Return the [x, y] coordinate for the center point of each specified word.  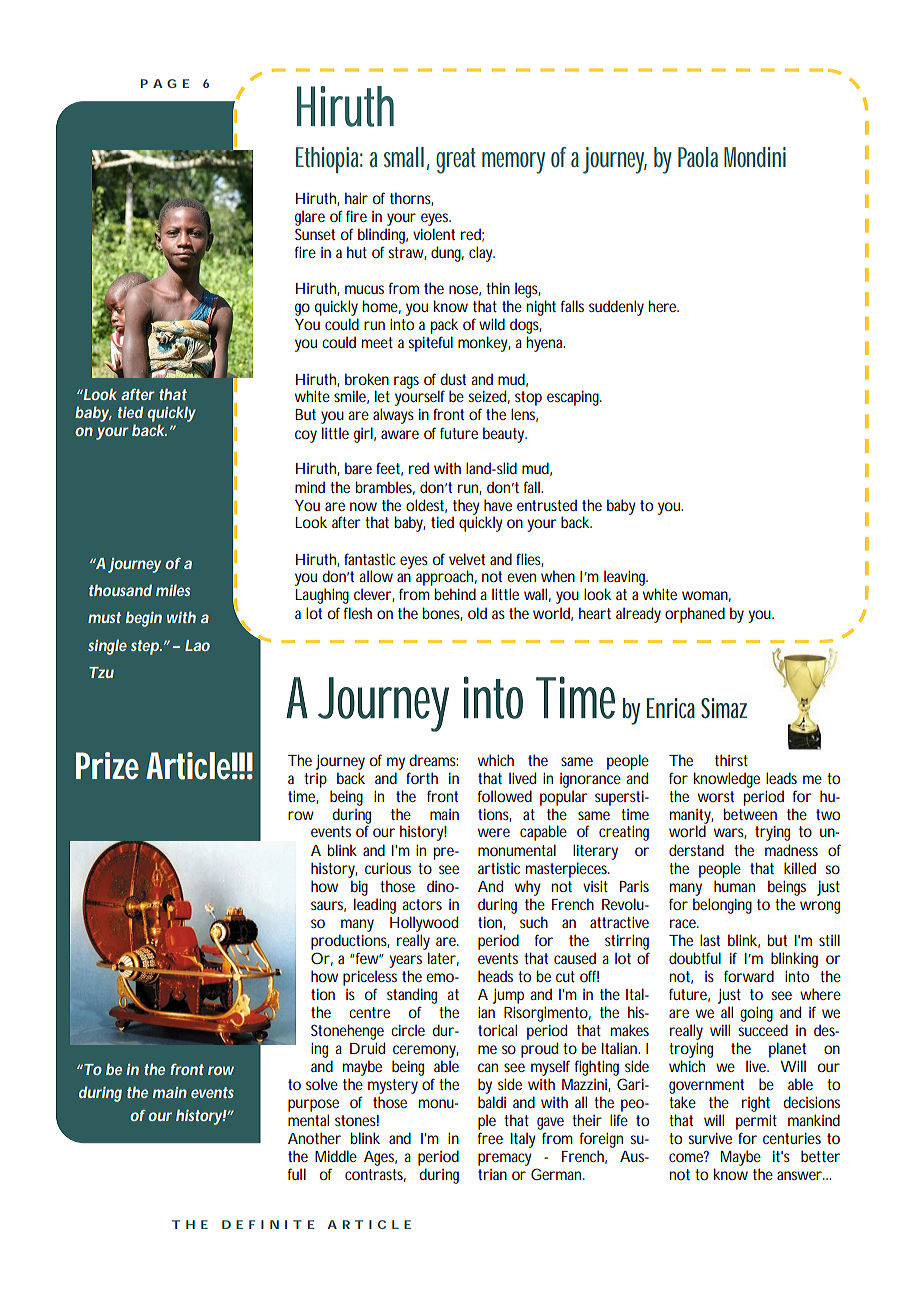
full [297, 1174]
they [466, 508]
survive [710, 1138]
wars [730, 833]
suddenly [616, 308]
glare [310, 218]
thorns [411, 199]
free [490, 1138]
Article [192, 766]
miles [173, 590]
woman [706, 596]
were [494, 832]
